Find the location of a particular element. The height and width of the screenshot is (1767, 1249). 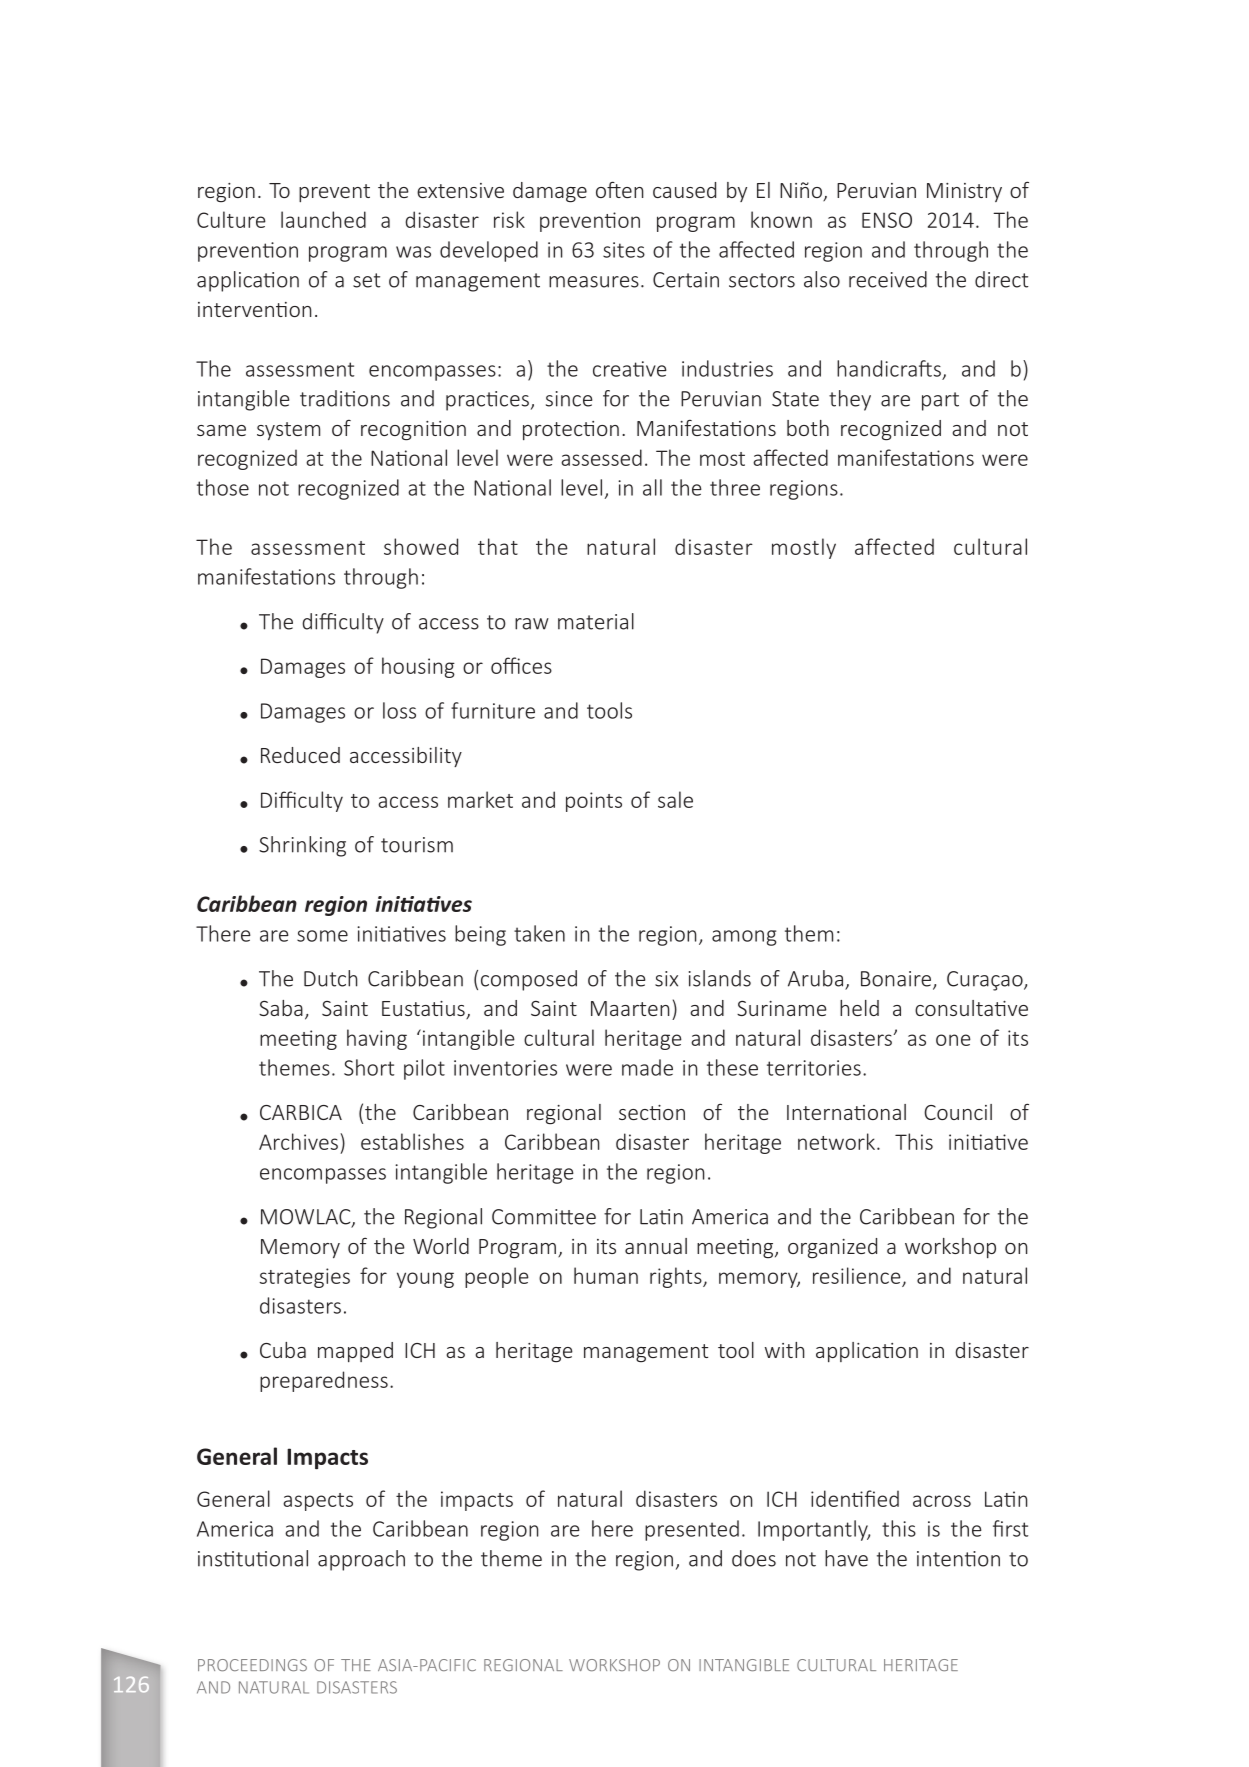

have is located at coordinates (846, 1558).
